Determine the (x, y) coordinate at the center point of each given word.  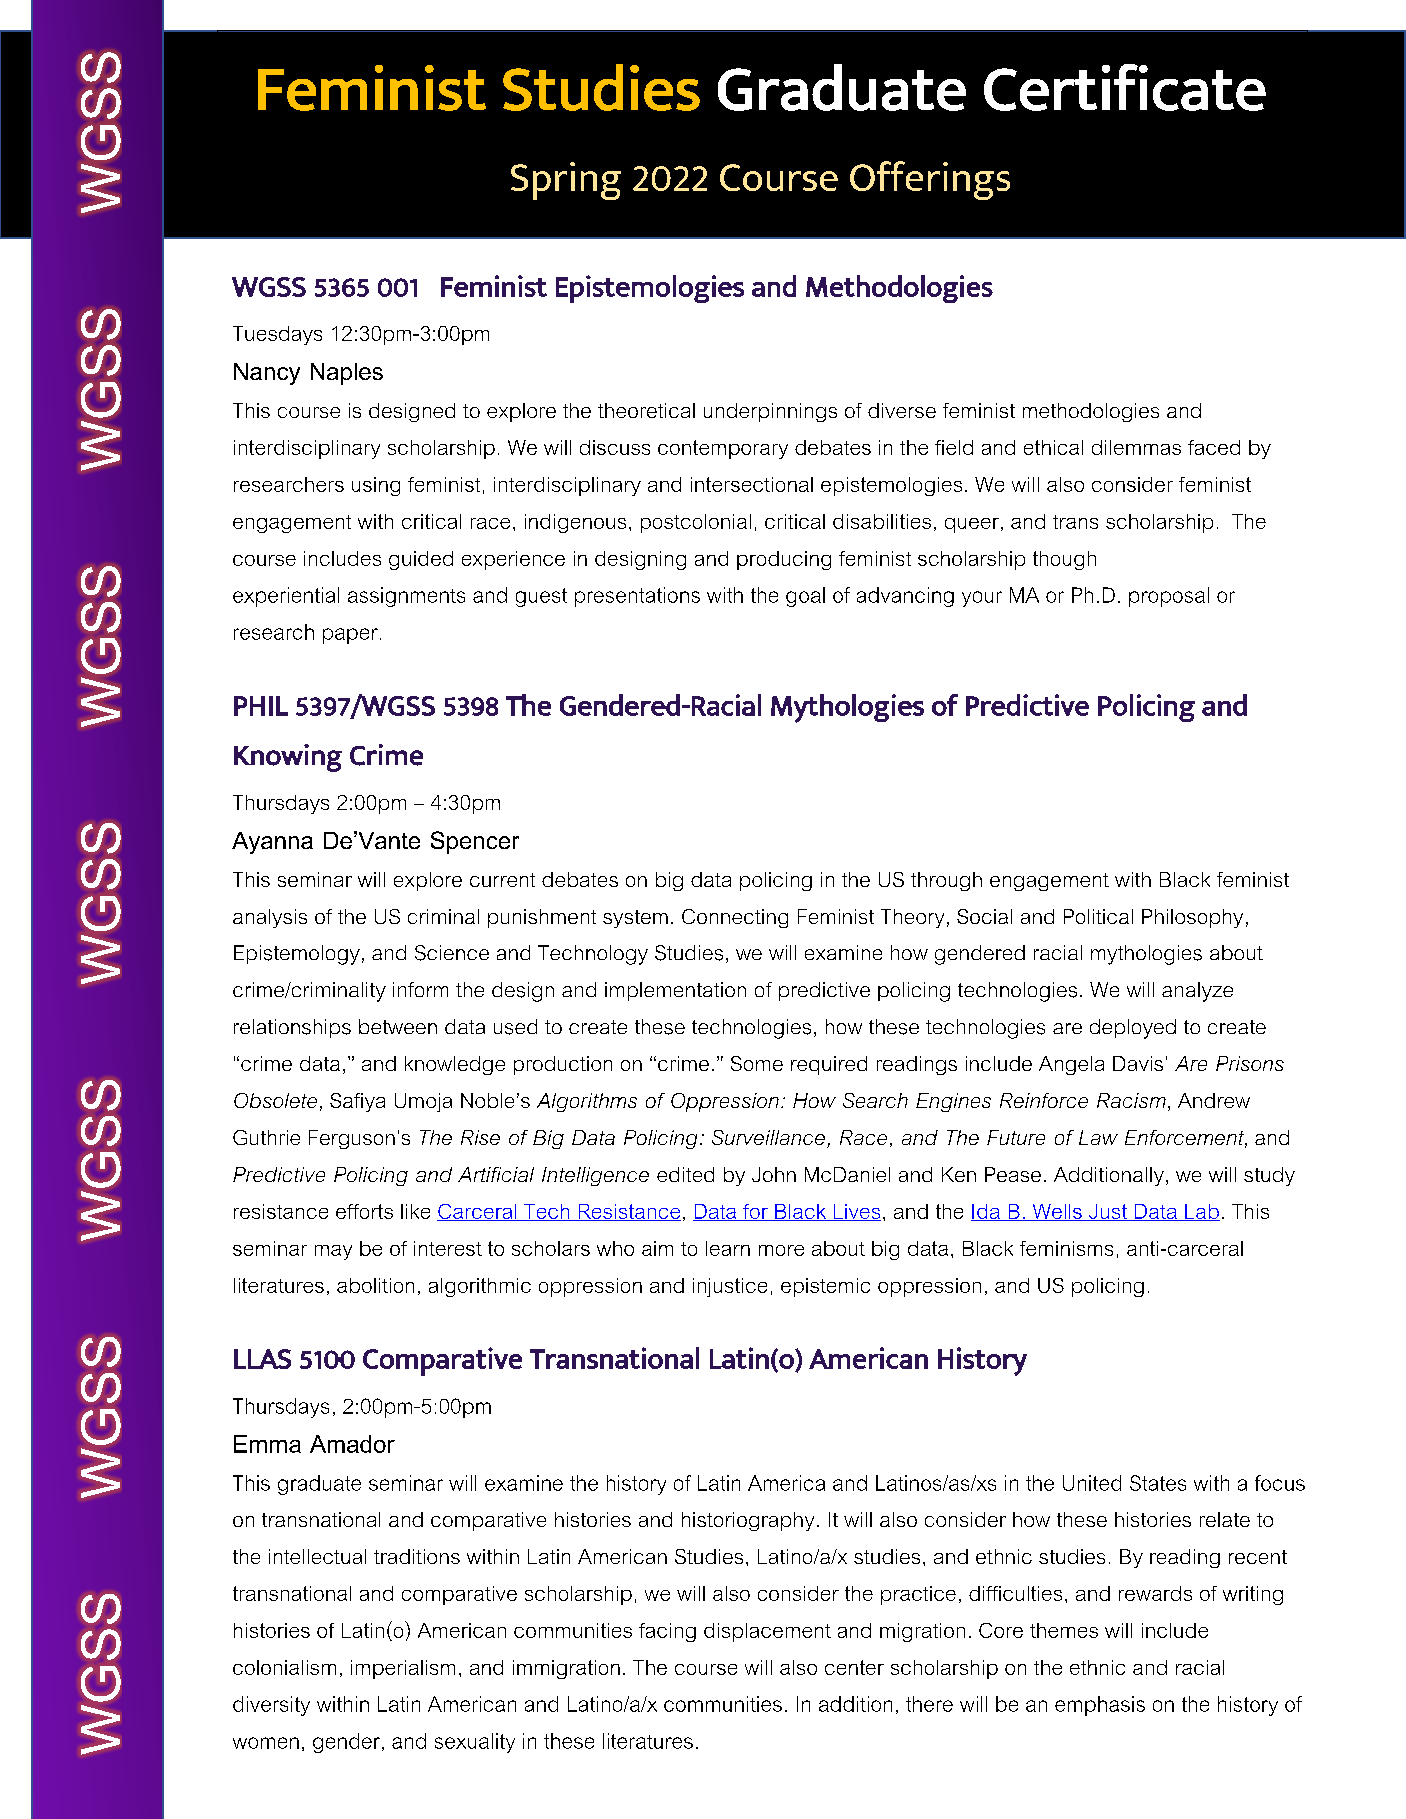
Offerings (930, 180)
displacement (767, 1632)
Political (1098, 916)
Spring (566, 181)
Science (452, 953)
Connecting (735, 918)
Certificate (1125, 87)
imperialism (403, 1669)
